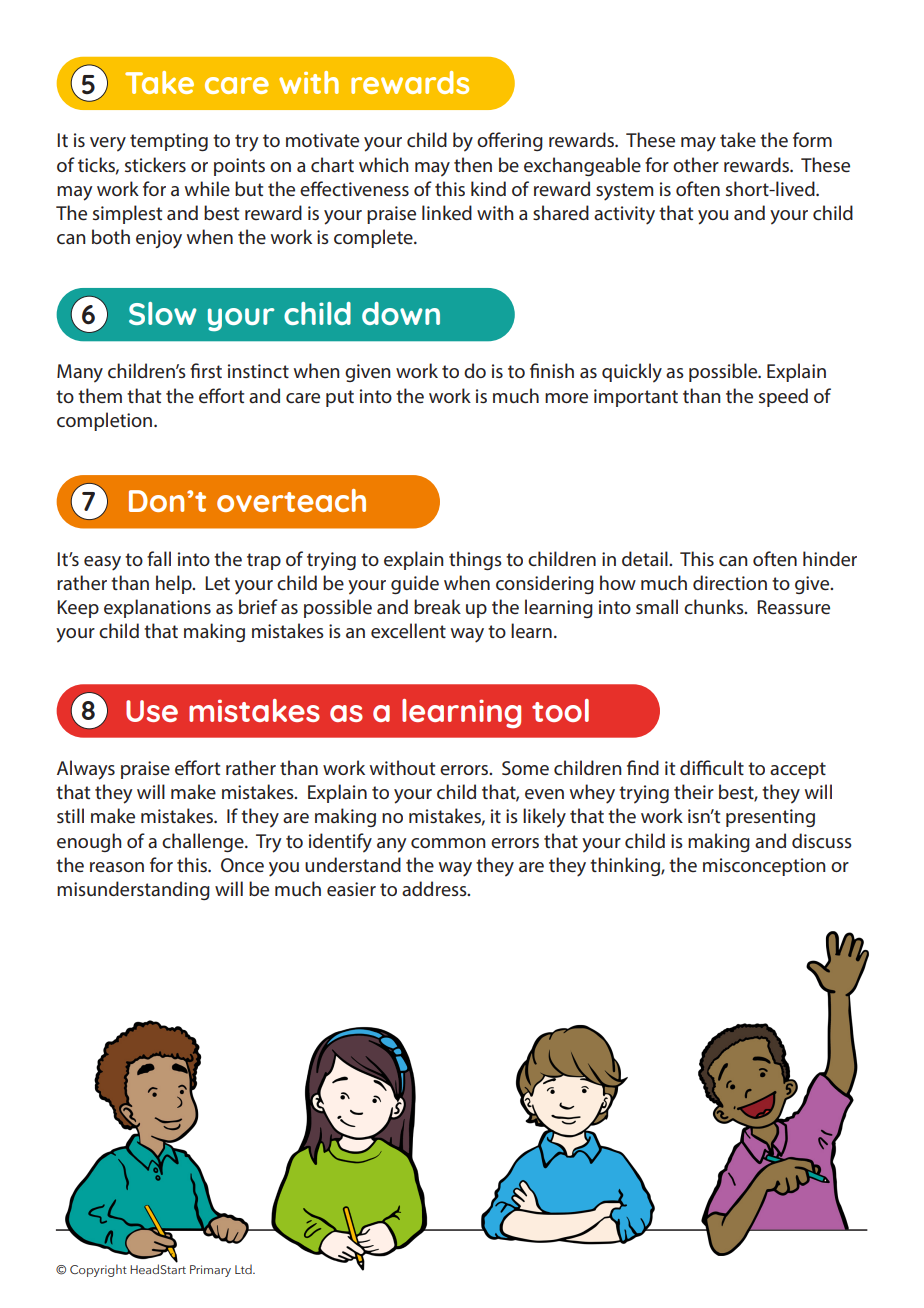  Describe the element at coordinates (106, 421) in the document. I see `completion` at that location.
